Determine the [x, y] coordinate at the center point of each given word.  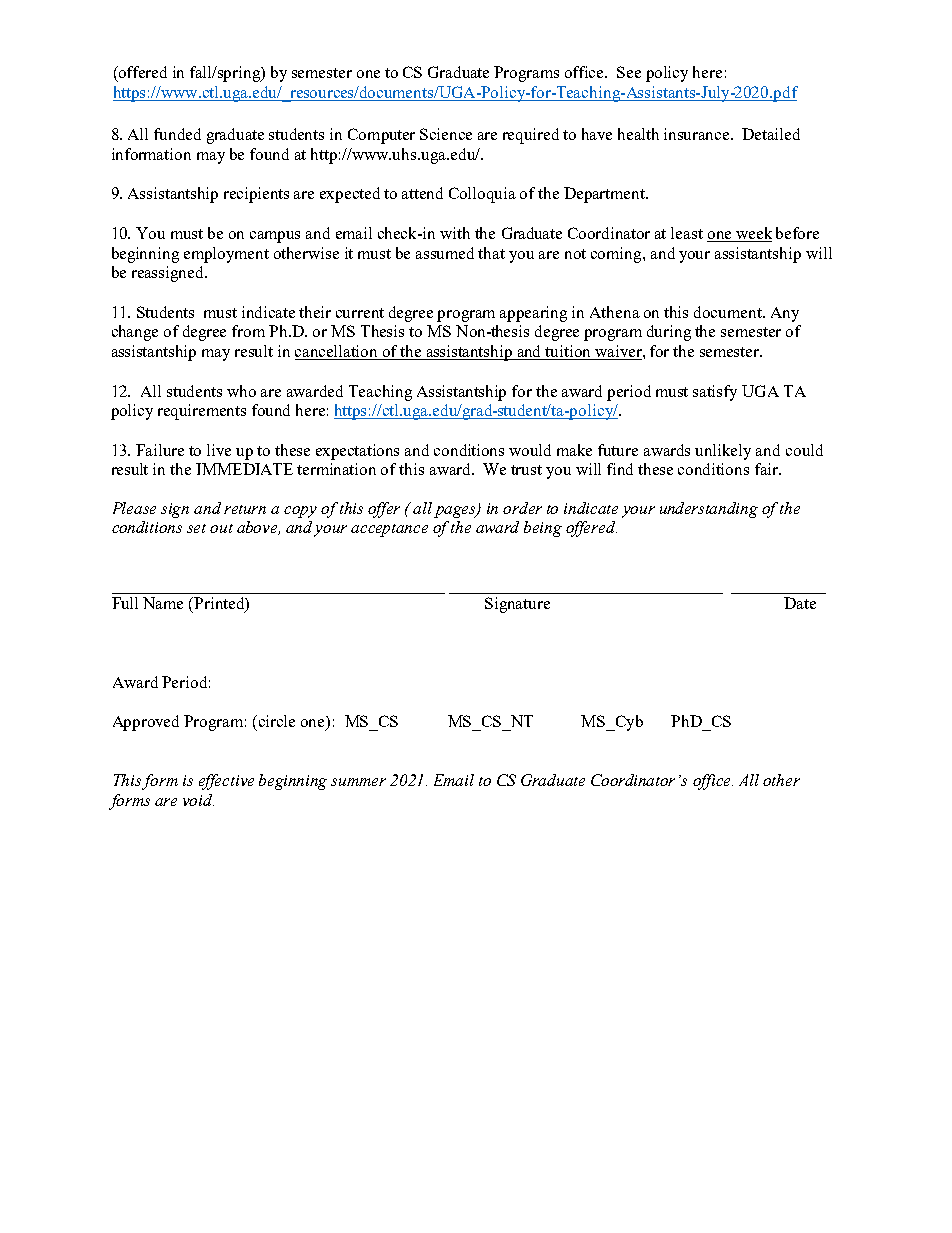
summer [358, 782]
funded [177, 134]
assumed [445, 253]
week [753, 234]
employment [226, 255]
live [219, 450]
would [530, 450]
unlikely [723, 452]
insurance [698, 134]
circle [277, 721]
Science [446, 134]
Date [800, 603]
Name [163, 603]
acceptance [389, 530]
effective [226, 782]
